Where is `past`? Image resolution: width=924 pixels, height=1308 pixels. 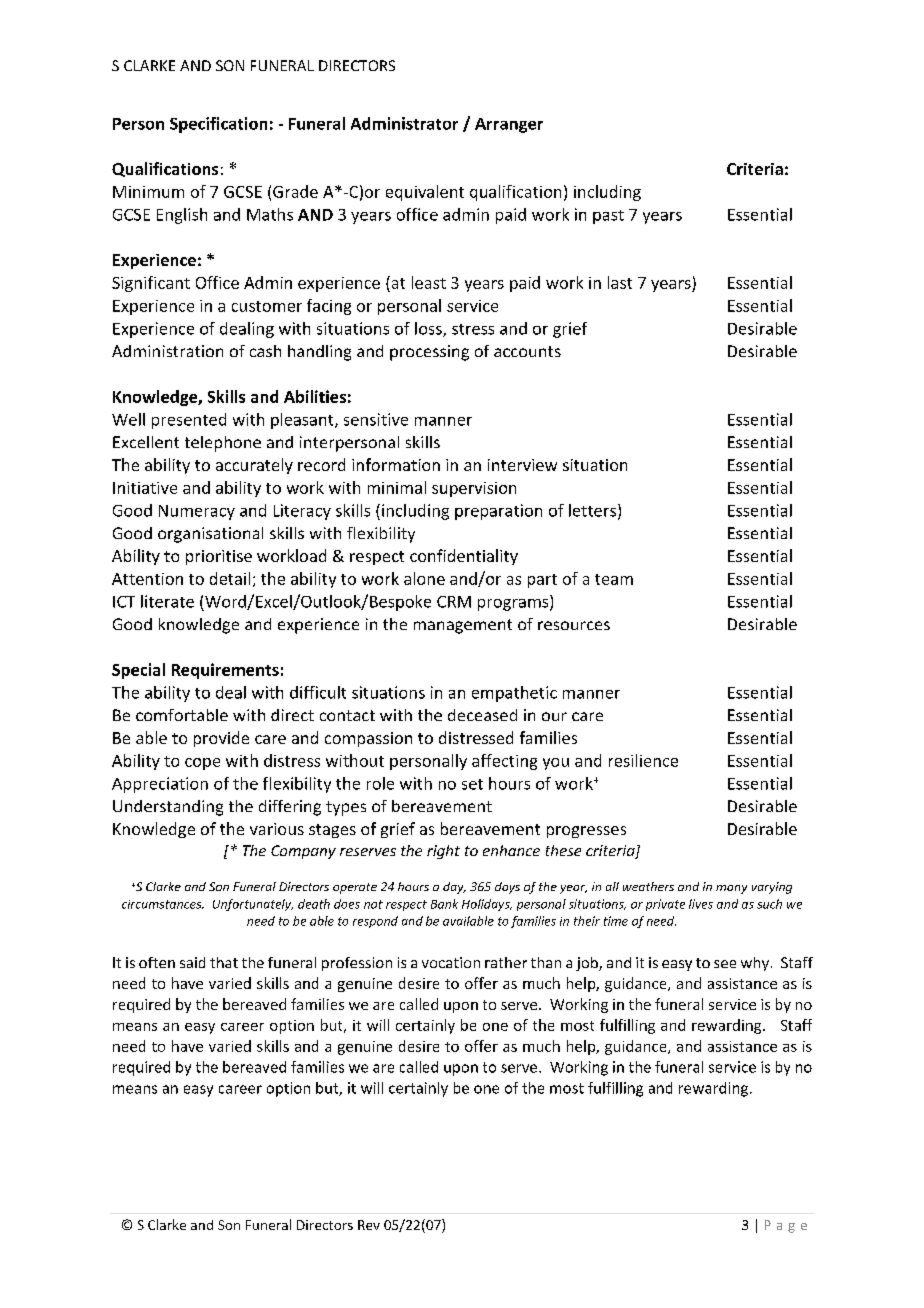 past is located at coordinates (608, 217).
